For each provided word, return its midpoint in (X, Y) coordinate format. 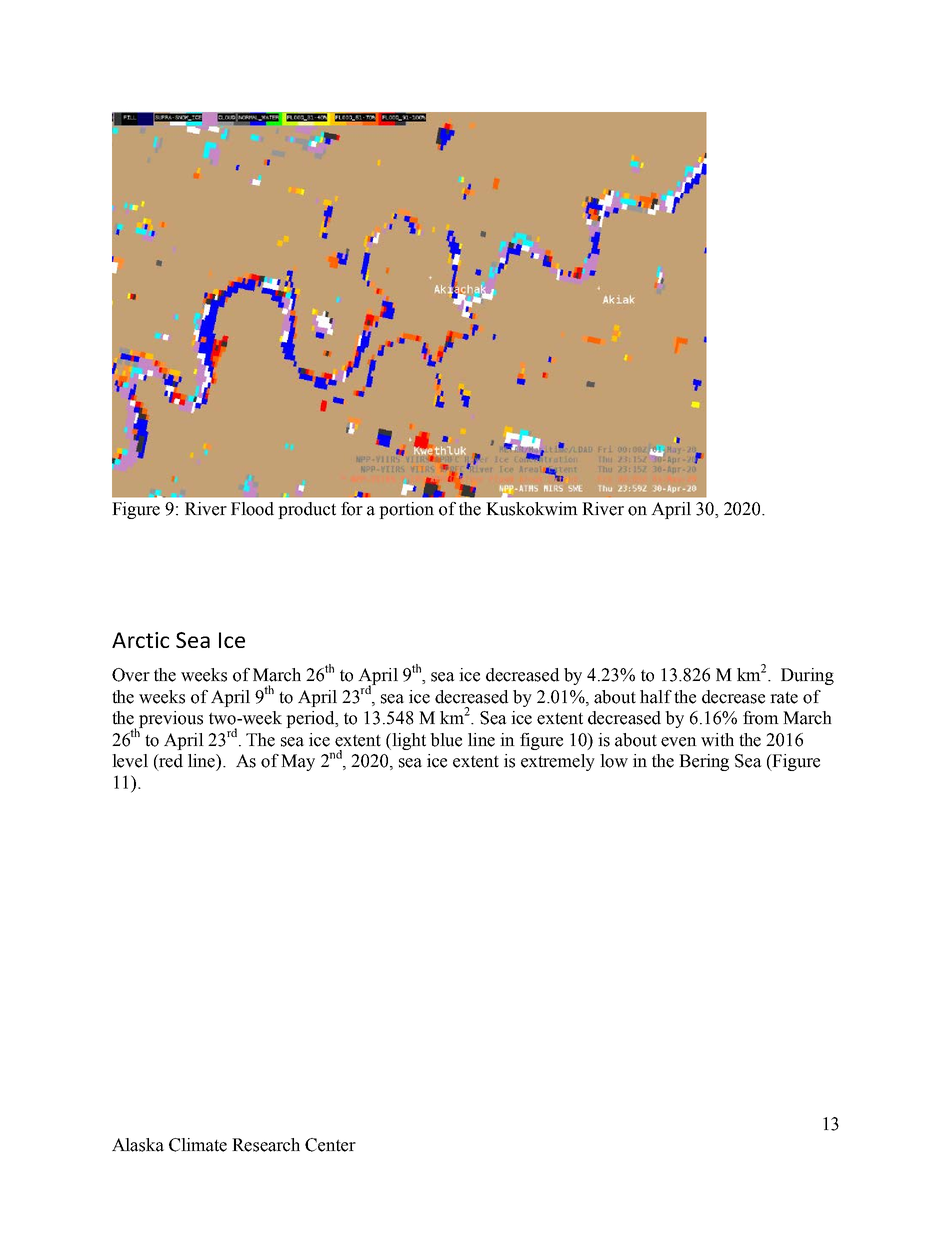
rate (784, 698)
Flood (252, 509)
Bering (704, 762)
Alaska (138, 1145)
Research (266, 1145)
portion (406, 510)
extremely (558, 762)
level (130, 761)
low (614, 761)
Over (131, 675)
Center (330, 1145)
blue (446, 740)
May (298, 762)
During (807, 676)
